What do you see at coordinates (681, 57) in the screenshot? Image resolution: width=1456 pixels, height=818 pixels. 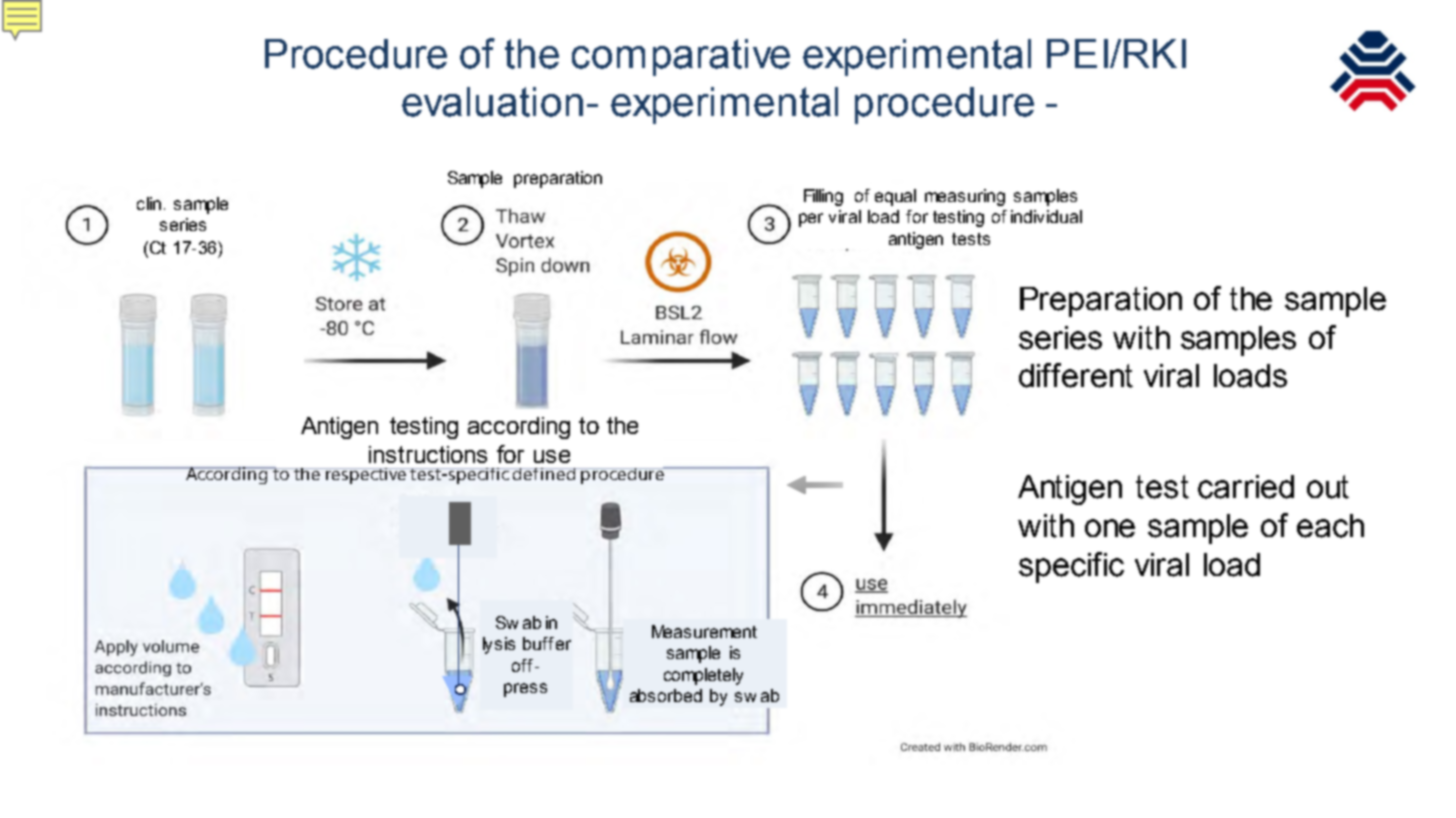 I see `comparative` at bounding box center [681, 57].
